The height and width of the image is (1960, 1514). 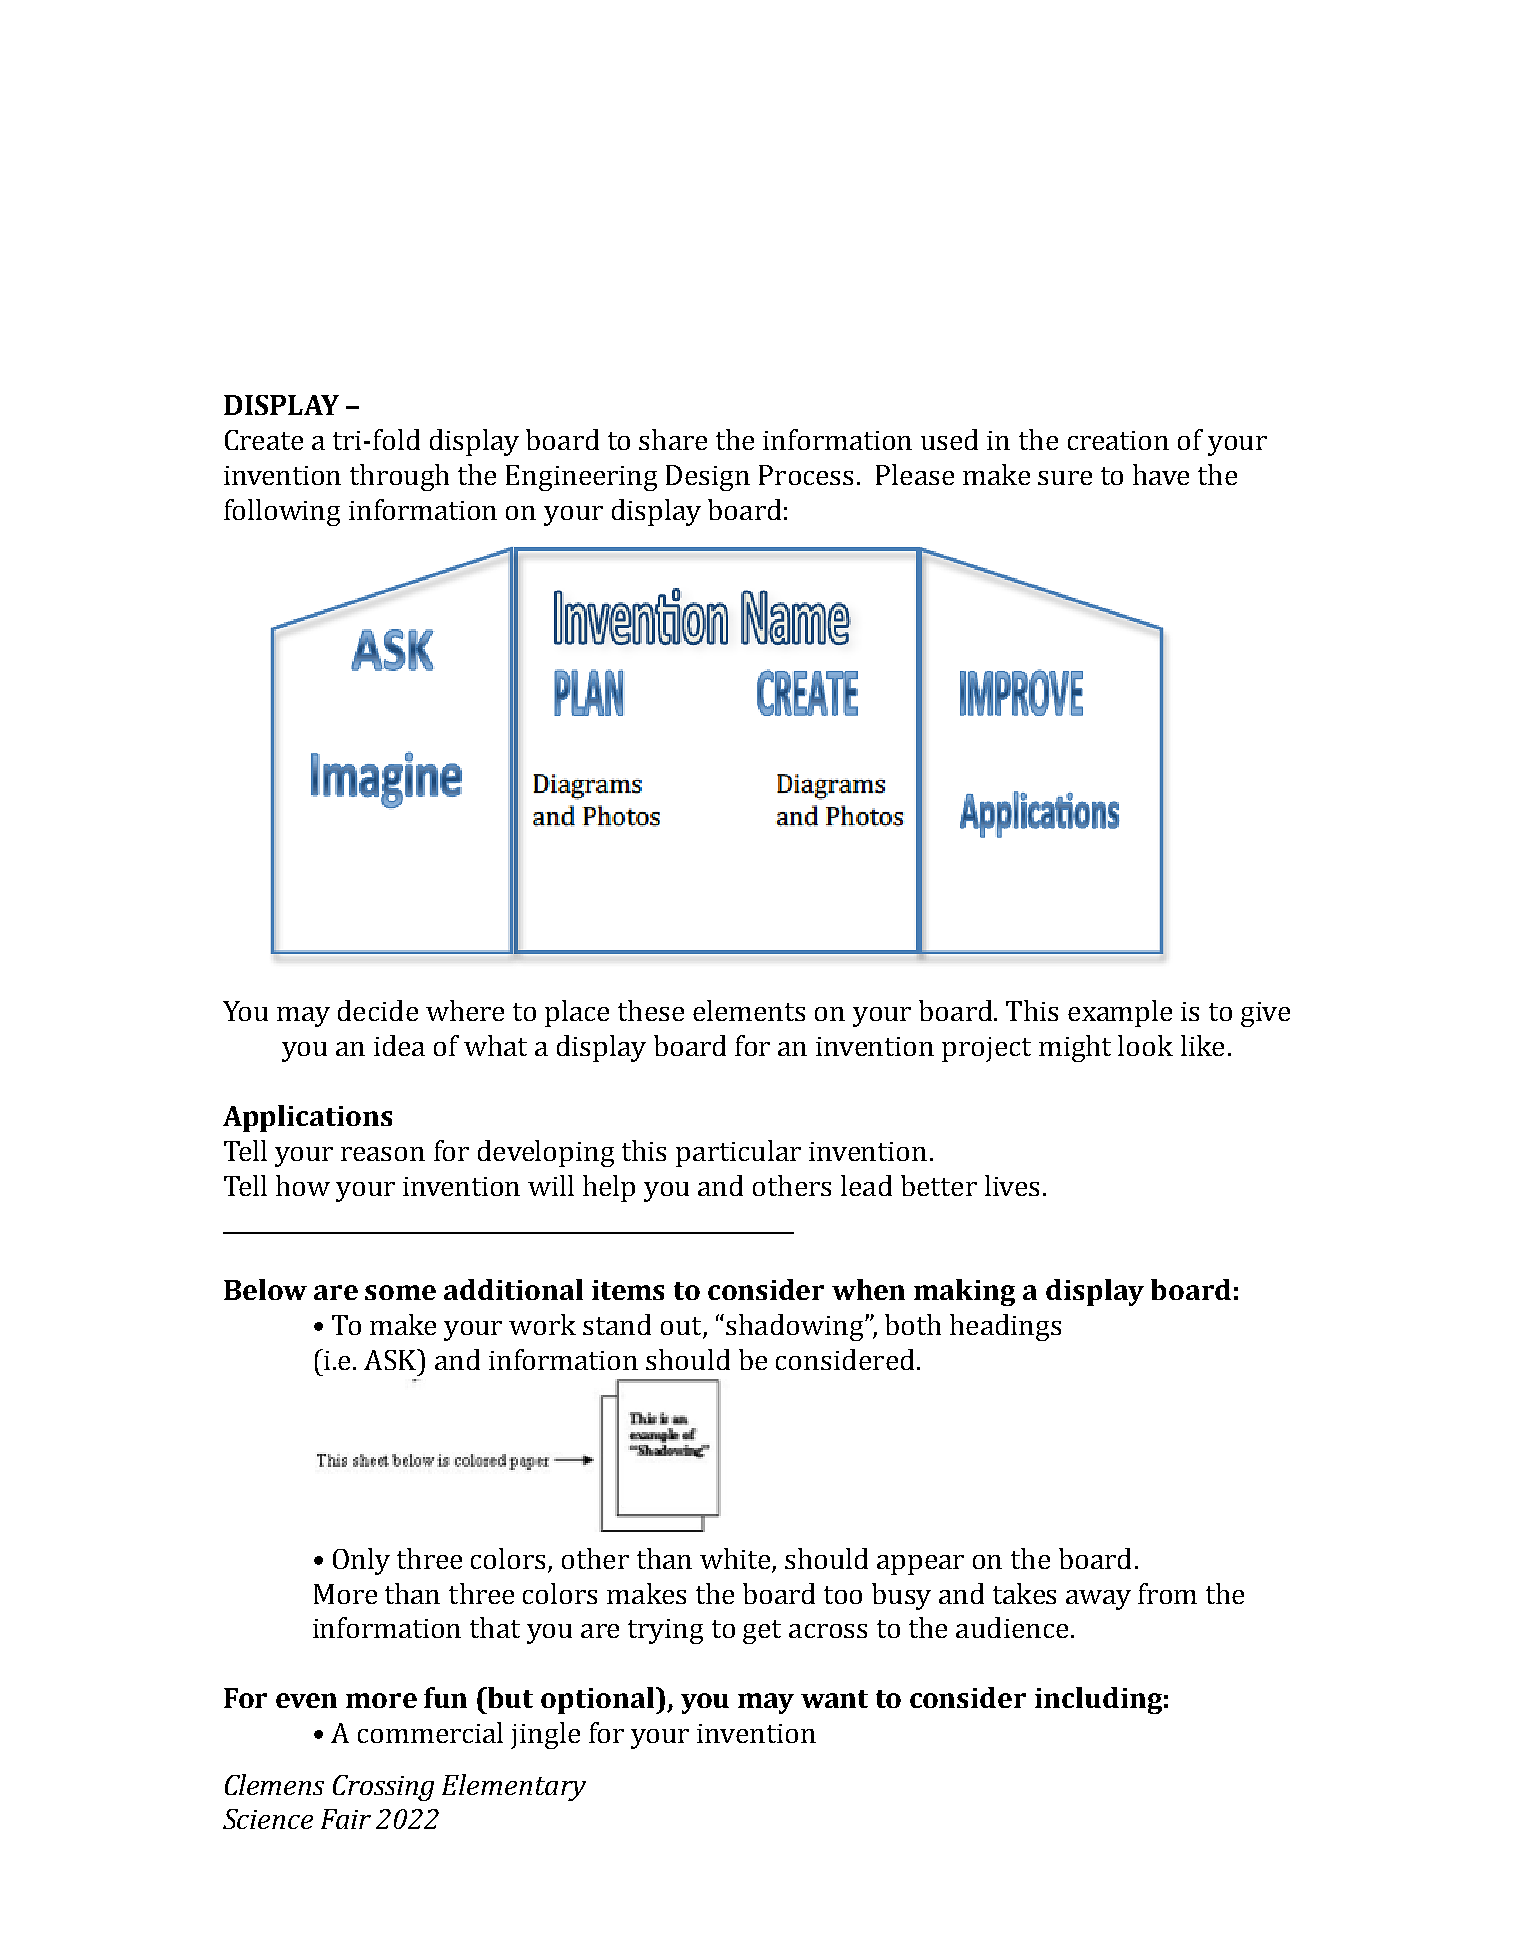 I want to click on have, so click(x=1161, y=474).
